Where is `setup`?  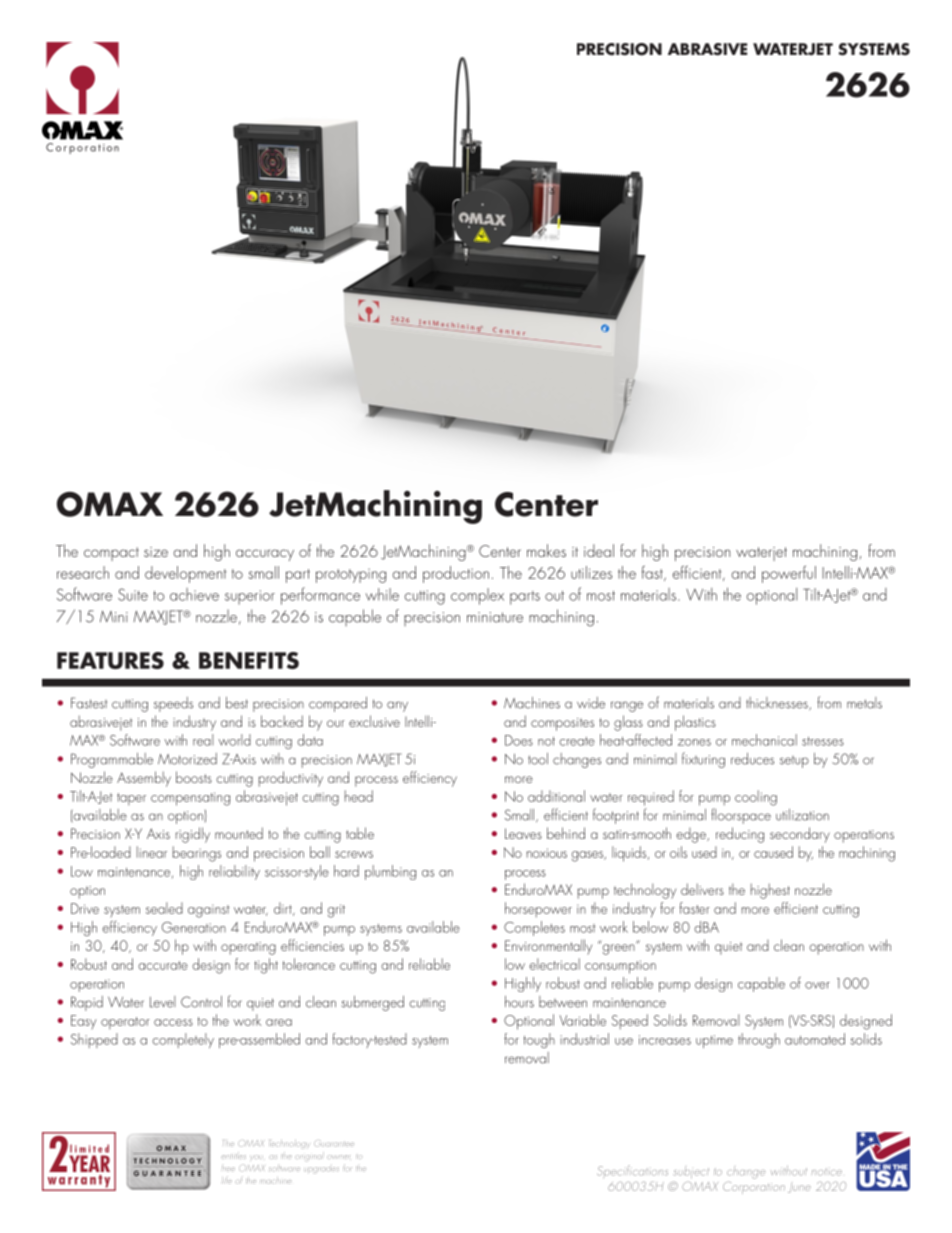
setup is located at coordinates (794, 762).
